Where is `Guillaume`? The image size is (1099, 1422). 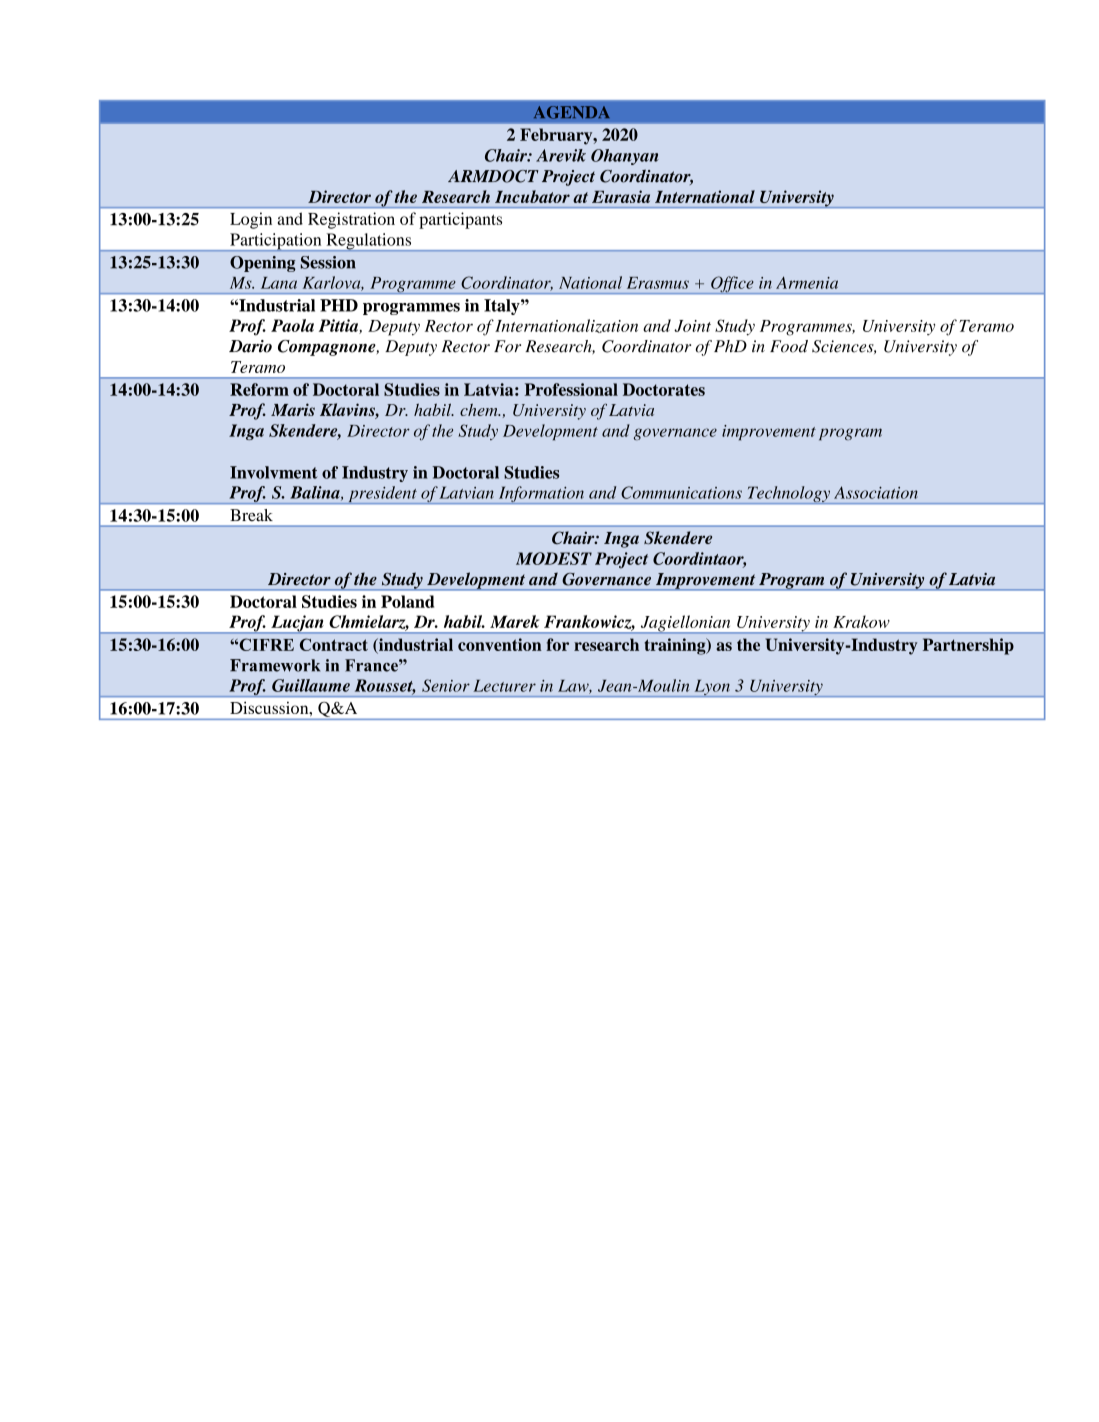
Guillaume is located at coordinates (311, 685).
